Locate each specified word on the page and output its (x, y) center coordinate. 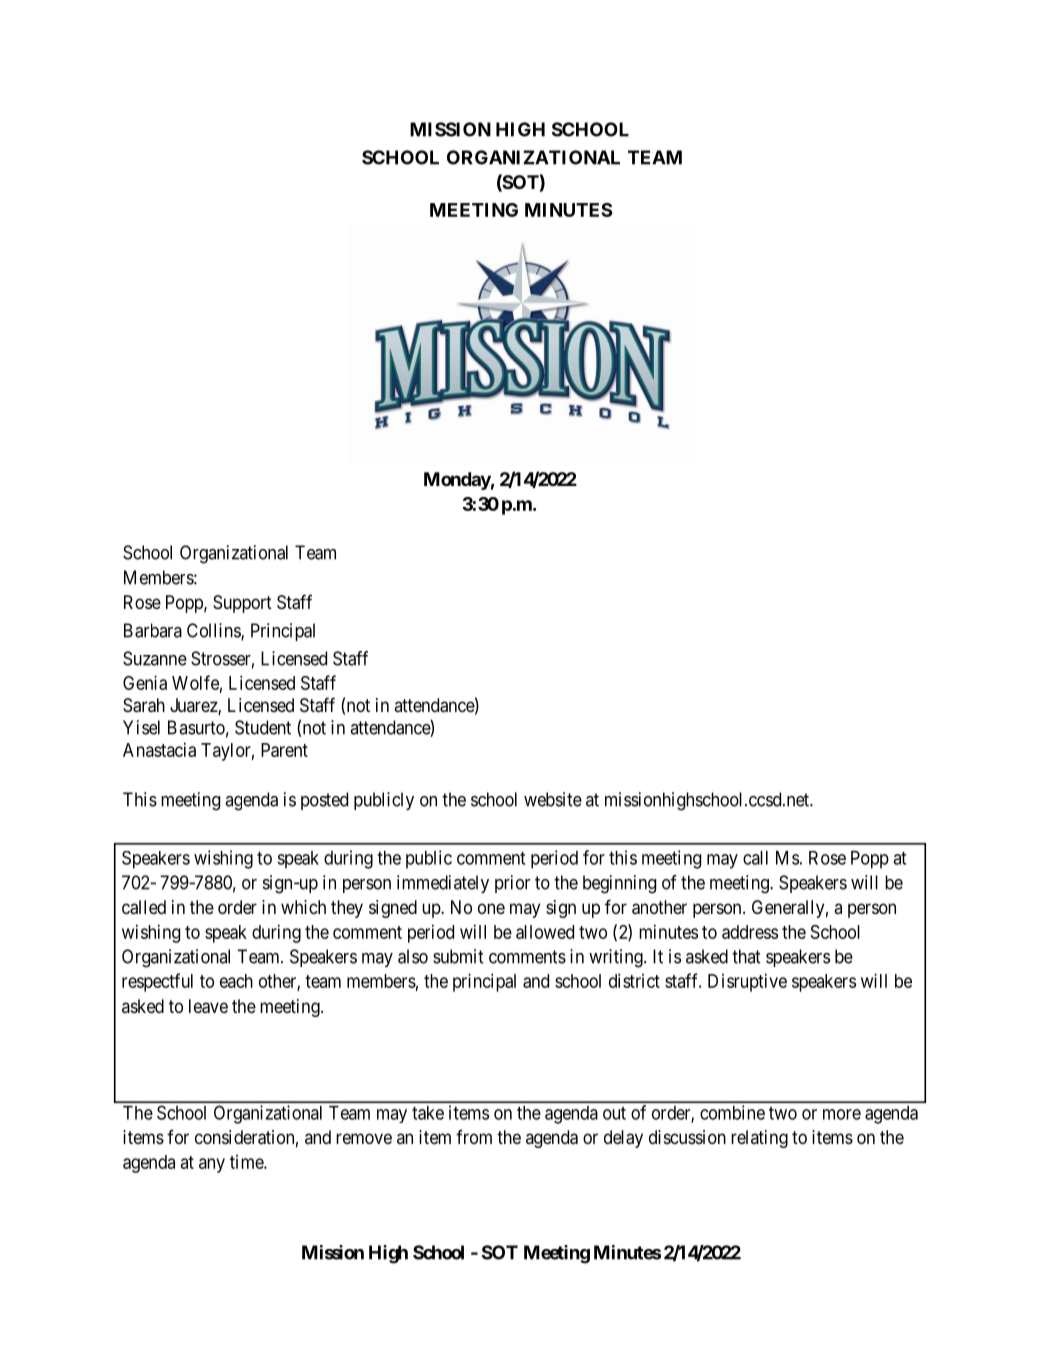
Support (242, 604)
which (303, 907)
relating (759, 1139)
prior (512, 884)
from (474, 1136)
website (553, 799)
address (750, 932)
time (247, 1162)
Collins (214, 631)
